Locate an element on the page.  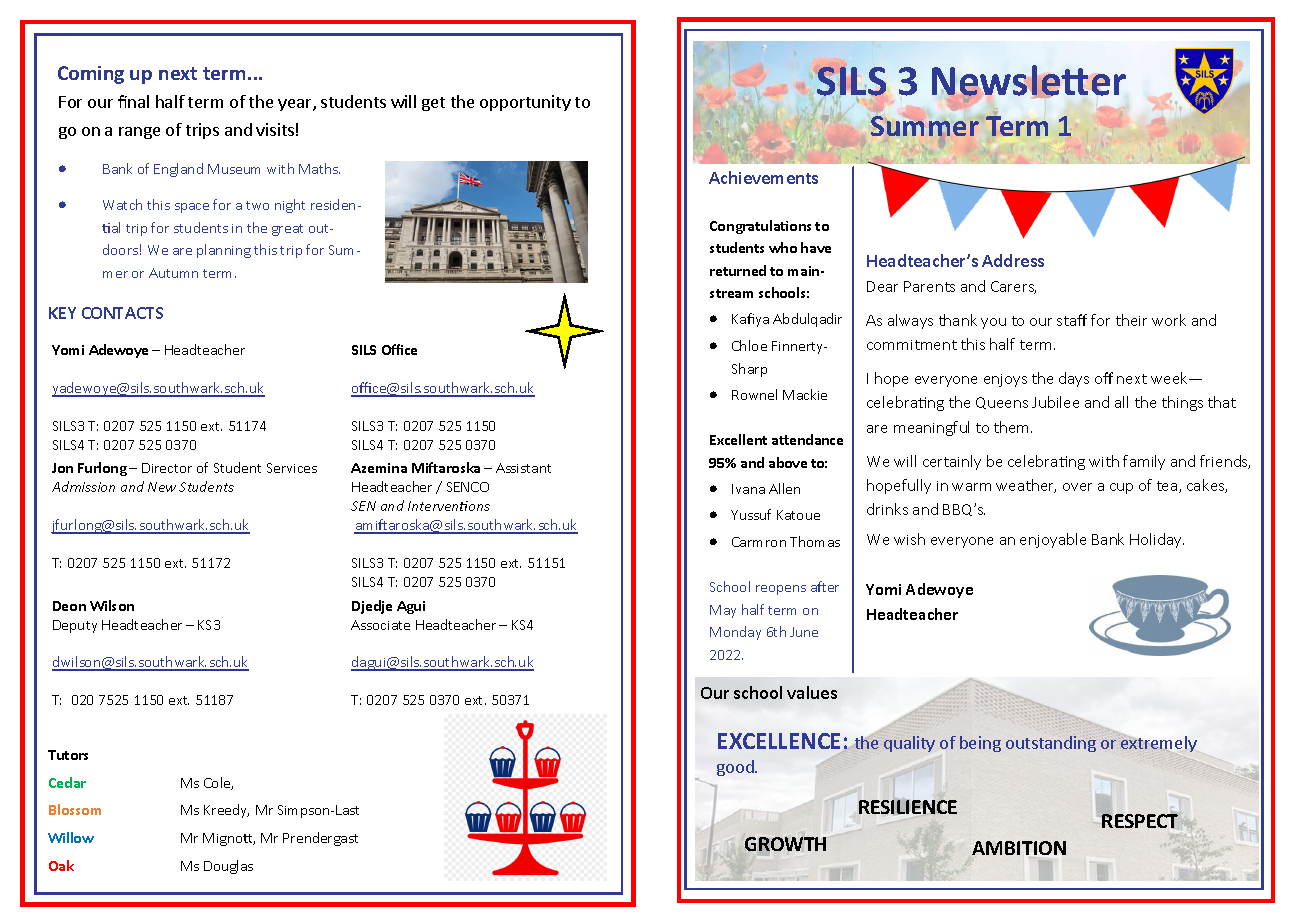
Monday is located at coordinates (735, 633).
